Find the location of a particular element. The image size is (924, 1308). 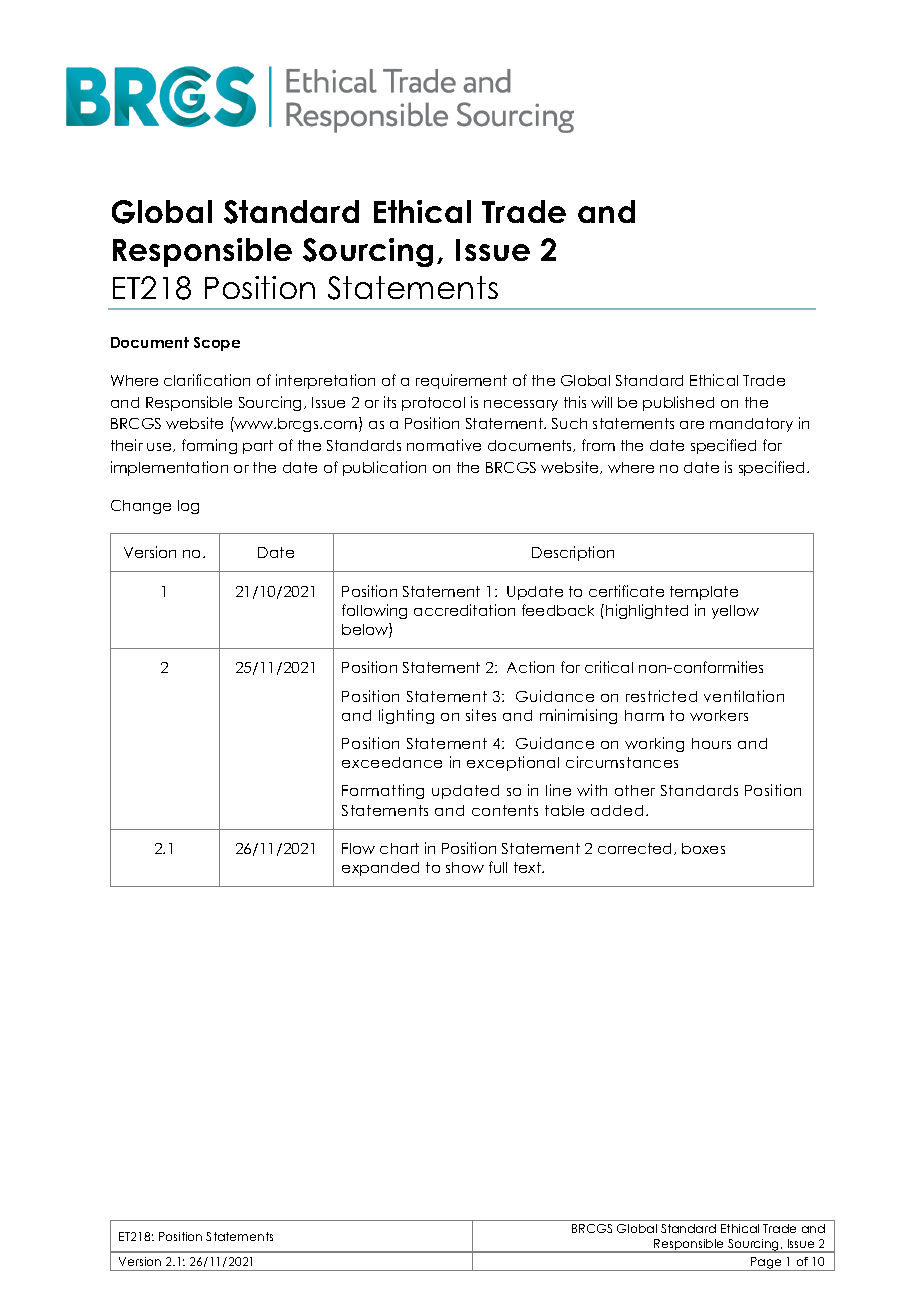

requirement is located at coordinates (461, 381).
